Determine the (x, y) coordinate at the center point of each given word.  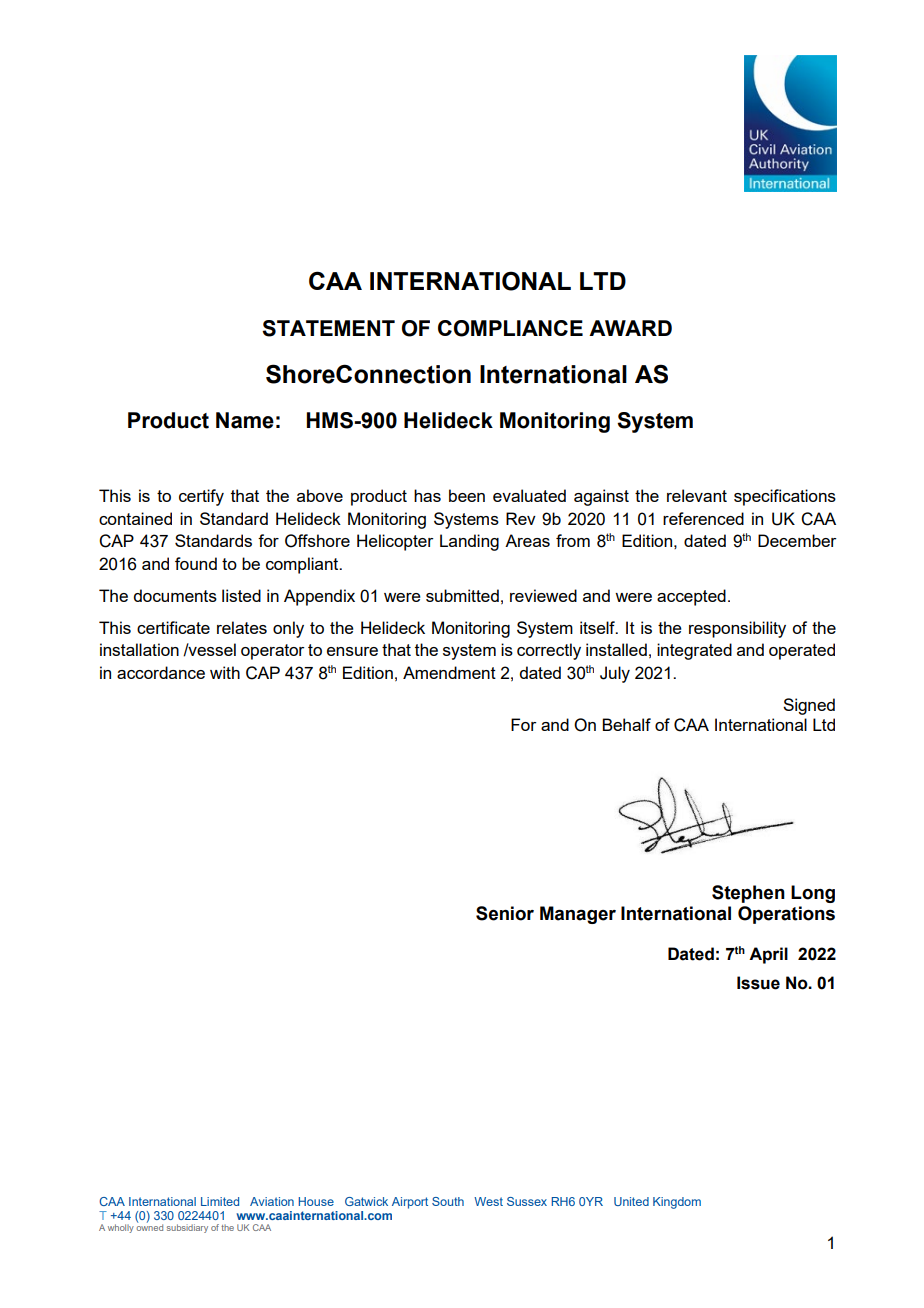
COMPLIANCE (510, 328)
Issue (758, 983)
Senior (505, 913)
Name (245, 420)
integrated (694, 651)
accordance (161, 672)
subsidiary (187, 1228)
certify (201, 497)
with (225, 672)
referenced (703, 518)
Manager (578, 915)
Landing (469, 542)
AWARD (630, 328)
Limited (220, 1201)
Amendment (449, 672)
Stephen (748, 894)
